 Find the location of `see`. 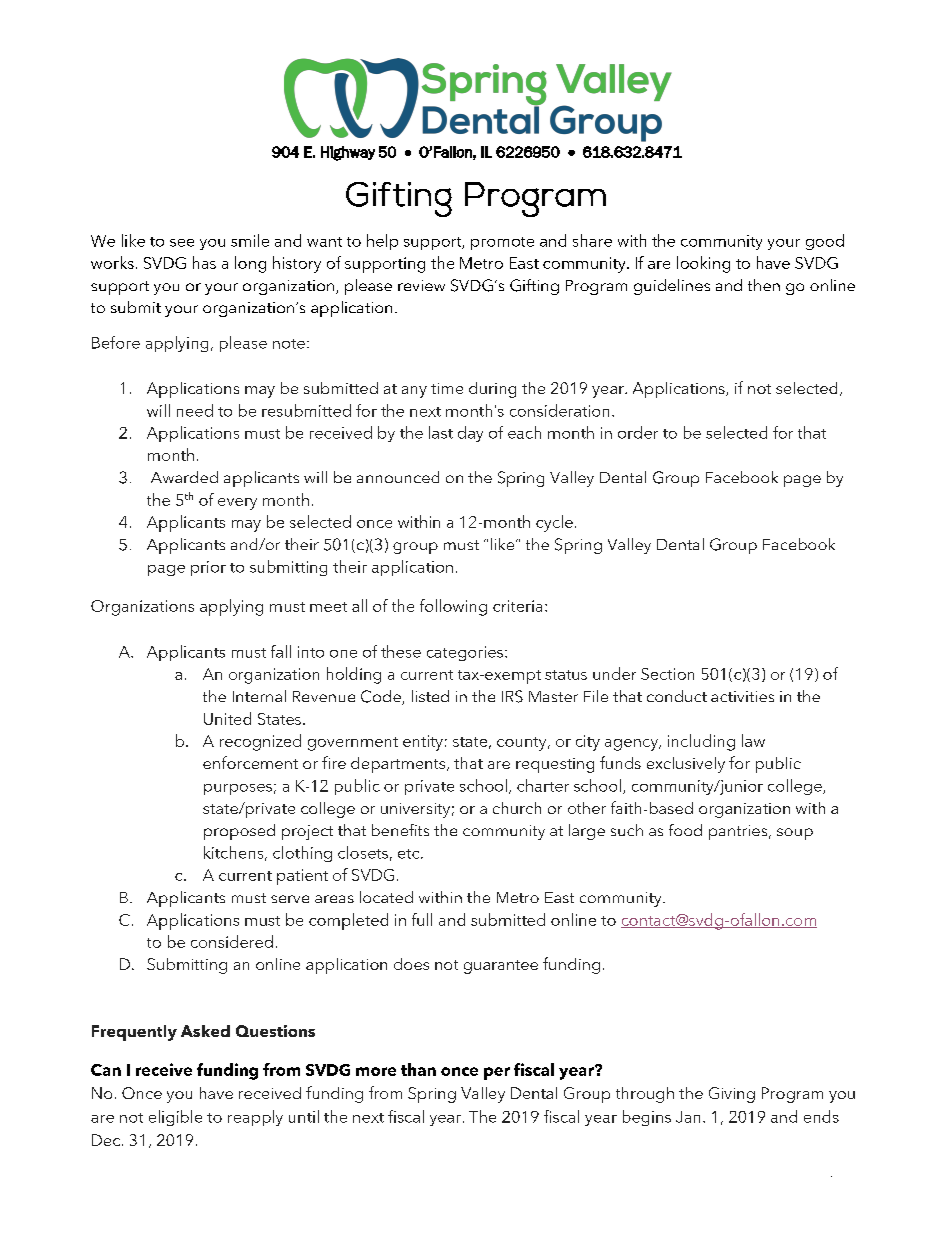

see is located at coordinates (182, 243).
